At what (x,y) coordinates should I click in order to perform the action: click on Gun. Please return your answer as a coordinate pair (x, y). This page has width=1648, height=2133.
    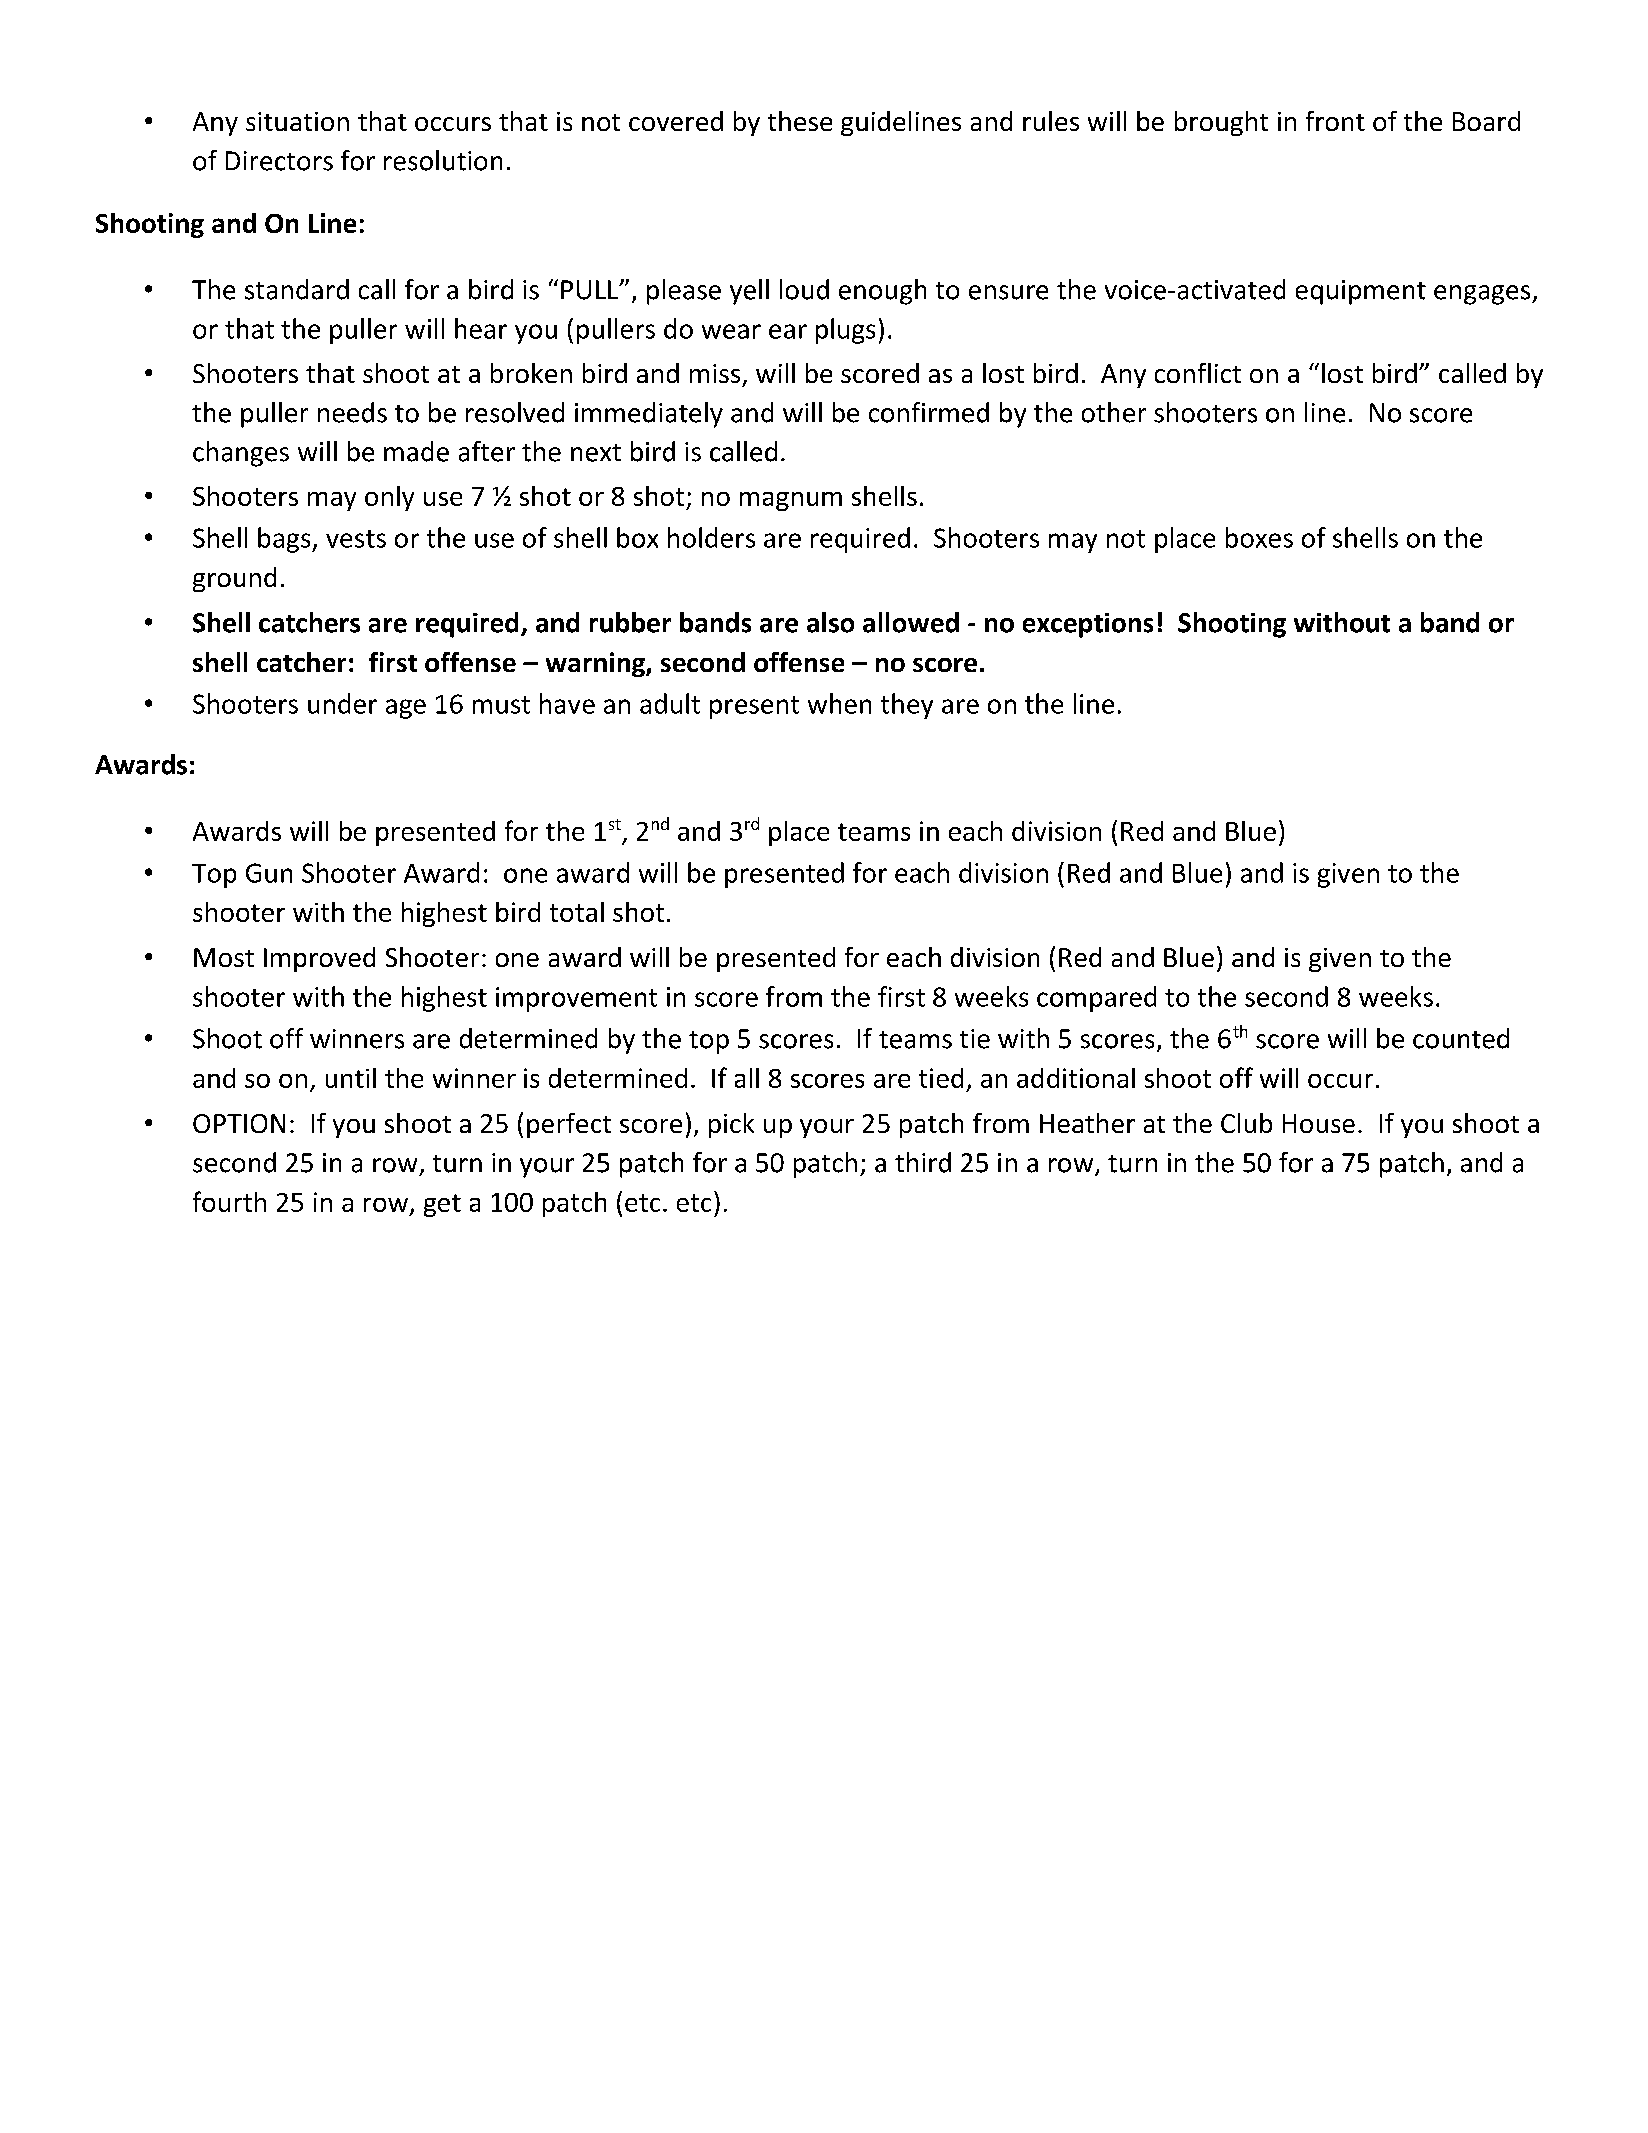
    Looking at the image, I should click on (269, 873).
